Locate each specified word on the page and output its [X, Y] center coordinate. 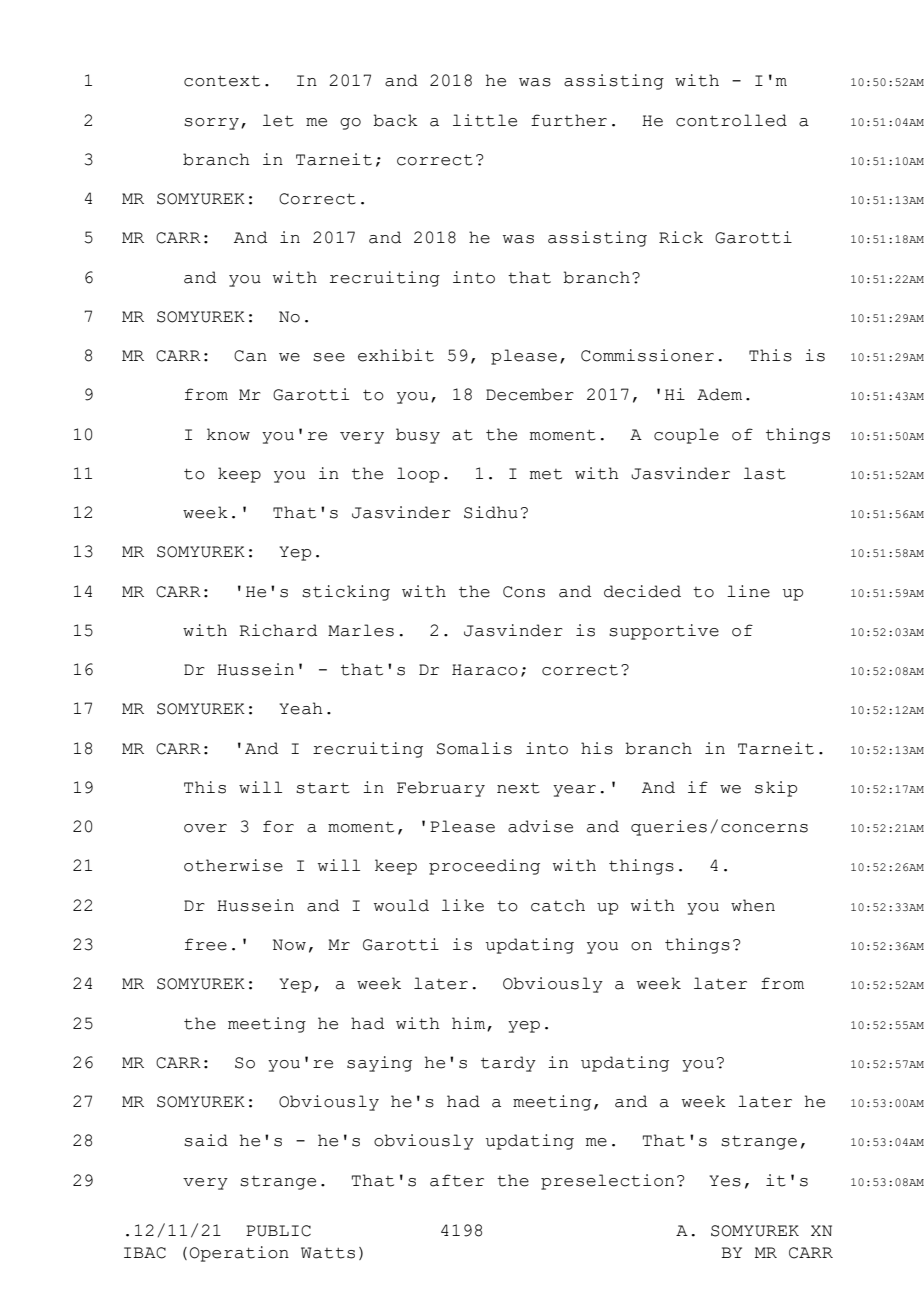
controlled [731, 120]
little [485, 120]
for [278, 826]
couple [686, 436]
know [228, 434]
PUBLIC [278, 1231]
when [753, 905]
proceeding [484, 867]
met [546, 474]
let [278, 120]
